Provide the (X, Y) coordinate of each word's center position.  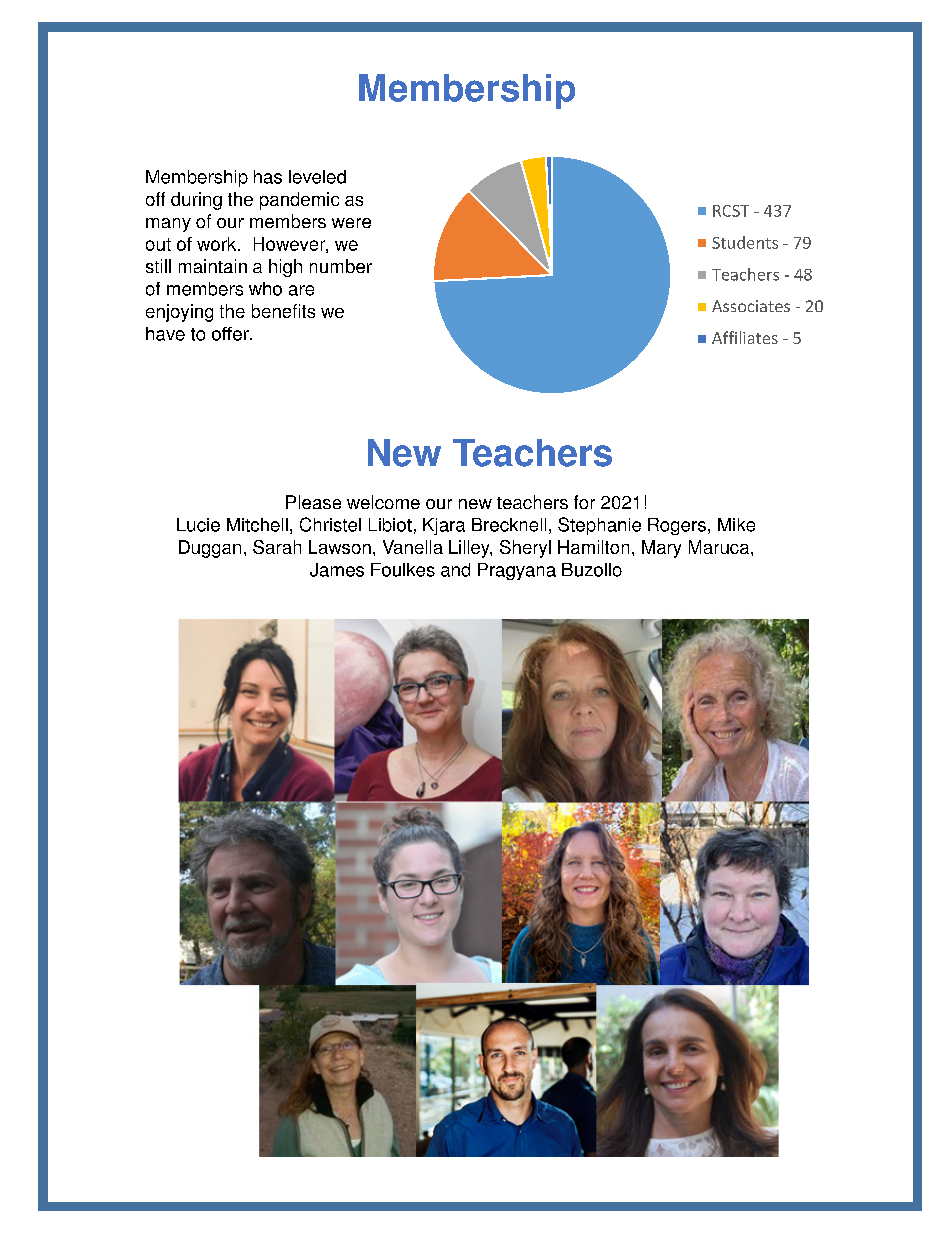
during (196, 201)
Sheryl (525, 549)
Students (745, 242)
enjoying (179, 313)
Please (313, 502)
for (584, 502)
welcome (383, 502)
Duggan (210, 549)
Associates (751, 306)
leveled (317, 177)
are (301, 290)
